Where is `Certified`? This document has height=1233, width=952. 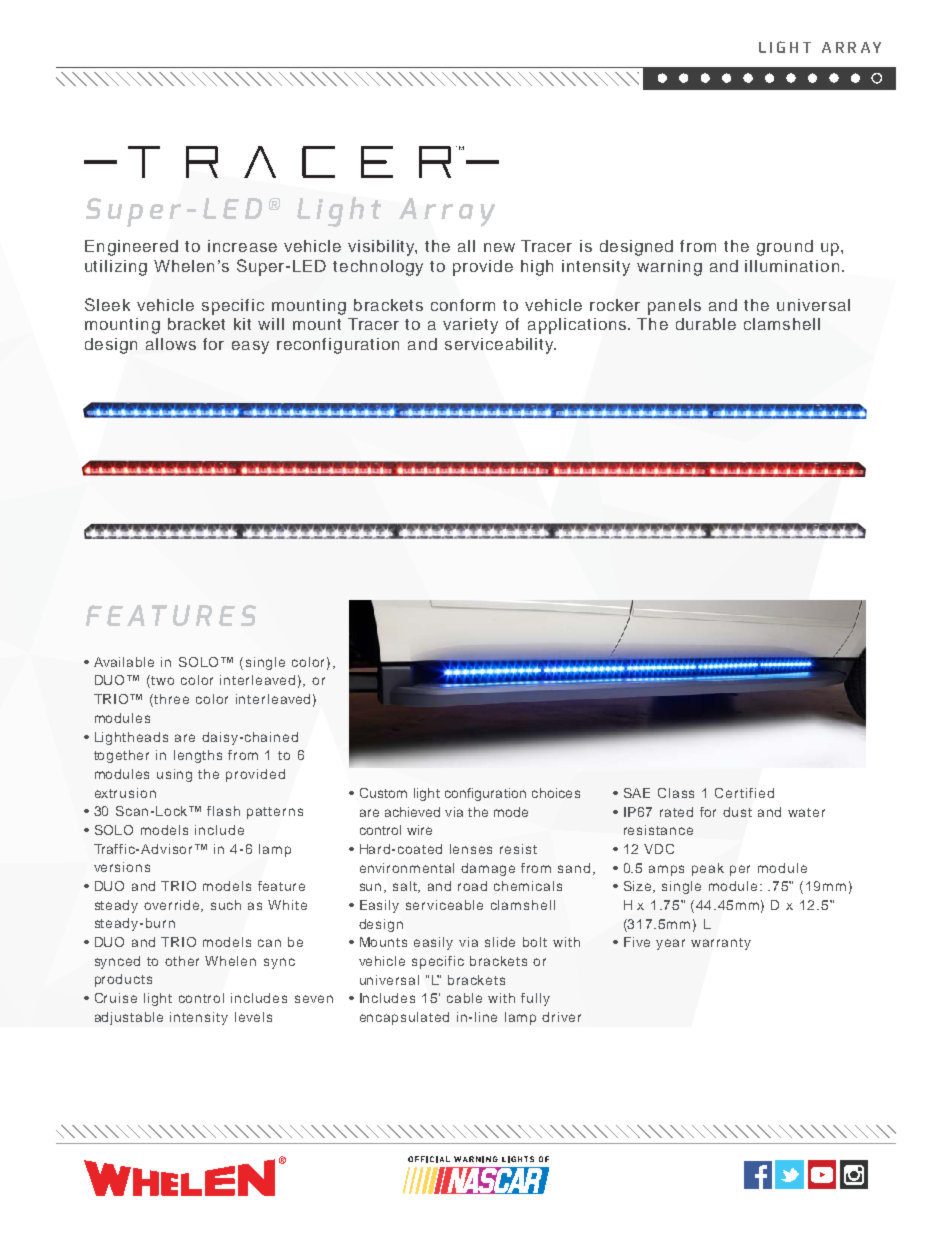 Certified is located at coordinates (744, 793).
